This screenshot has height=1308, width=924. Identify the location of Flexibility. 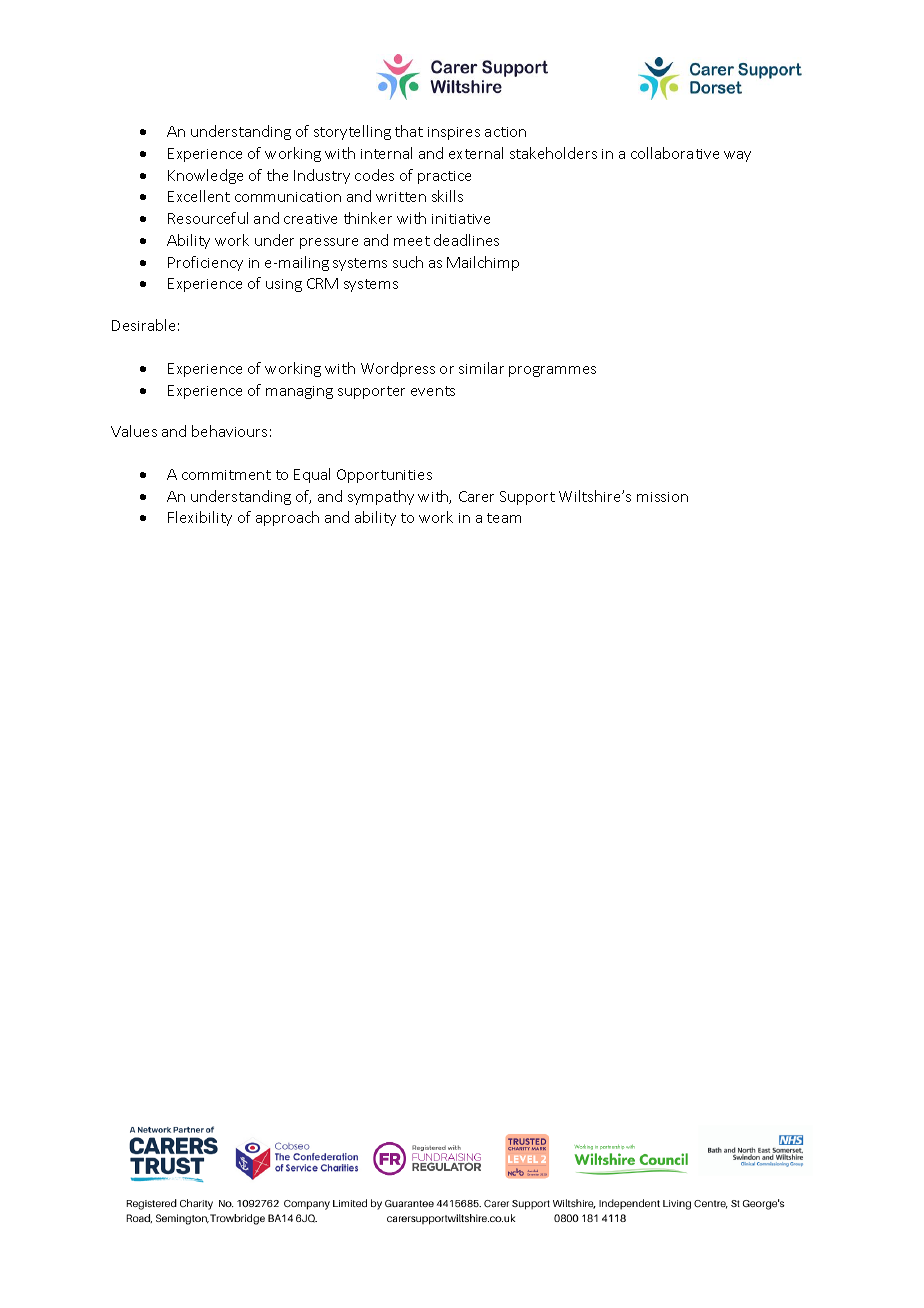
(200, 518).
